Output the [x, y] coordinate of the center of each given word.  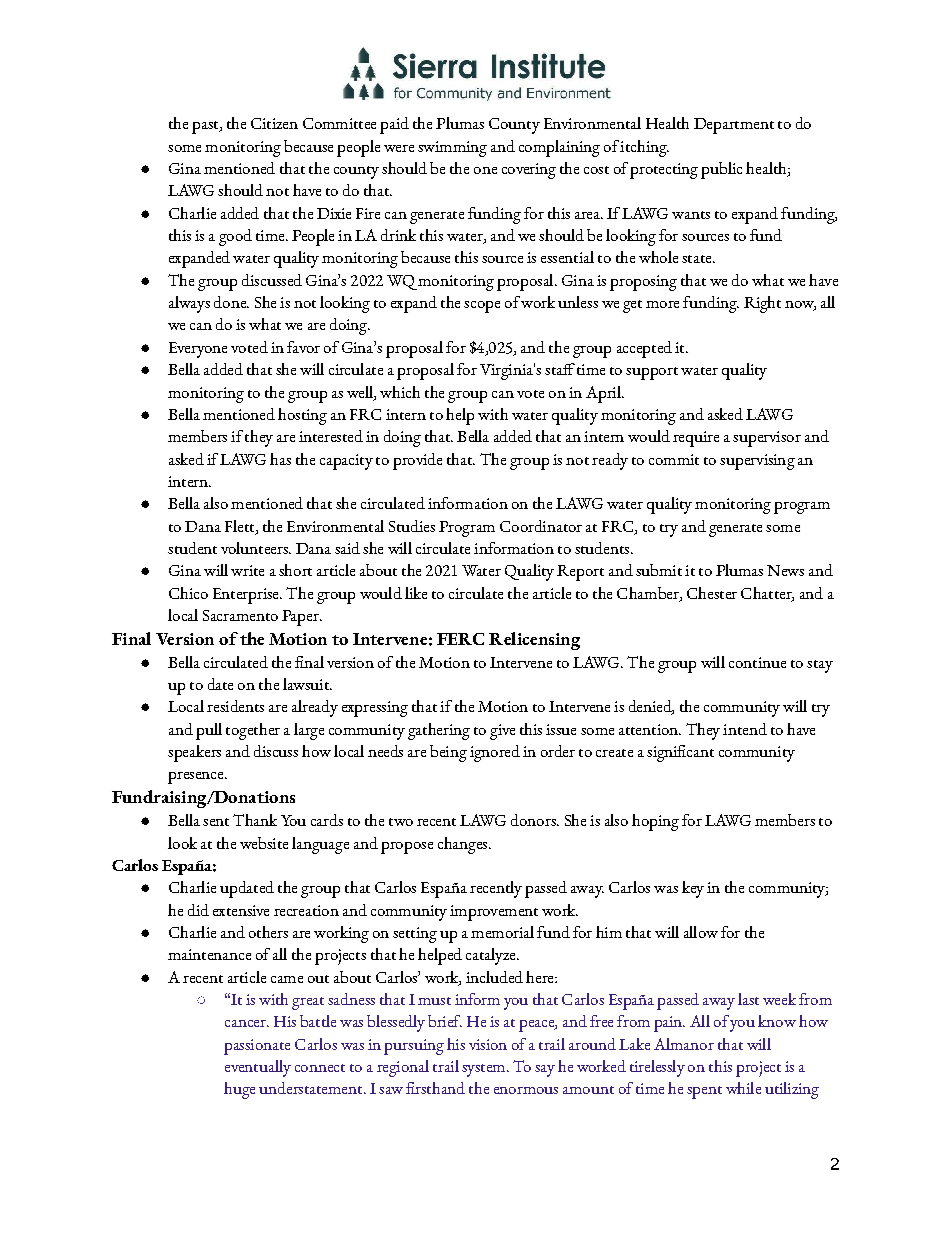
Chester [712, 593]
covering [529, 171]
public [721, 170]
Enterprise [247, 596]
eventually [258, 1068]
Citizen [274, 123]
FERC [460, 639]
